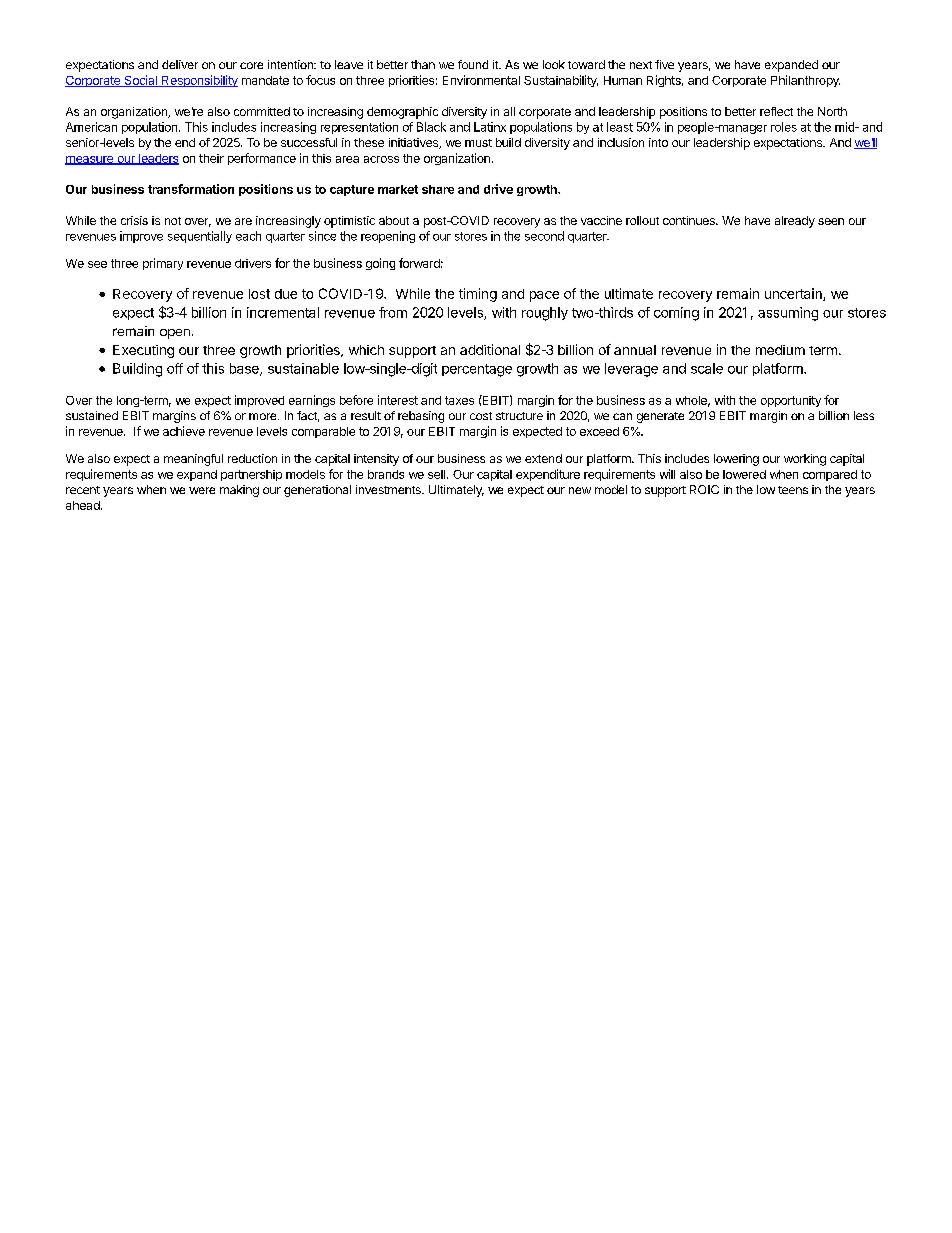 The height and width of the screenshot is (1233, 952). Describe the element at coordinates (143, 351) in the screenshot. I see `Executing` at that location.
